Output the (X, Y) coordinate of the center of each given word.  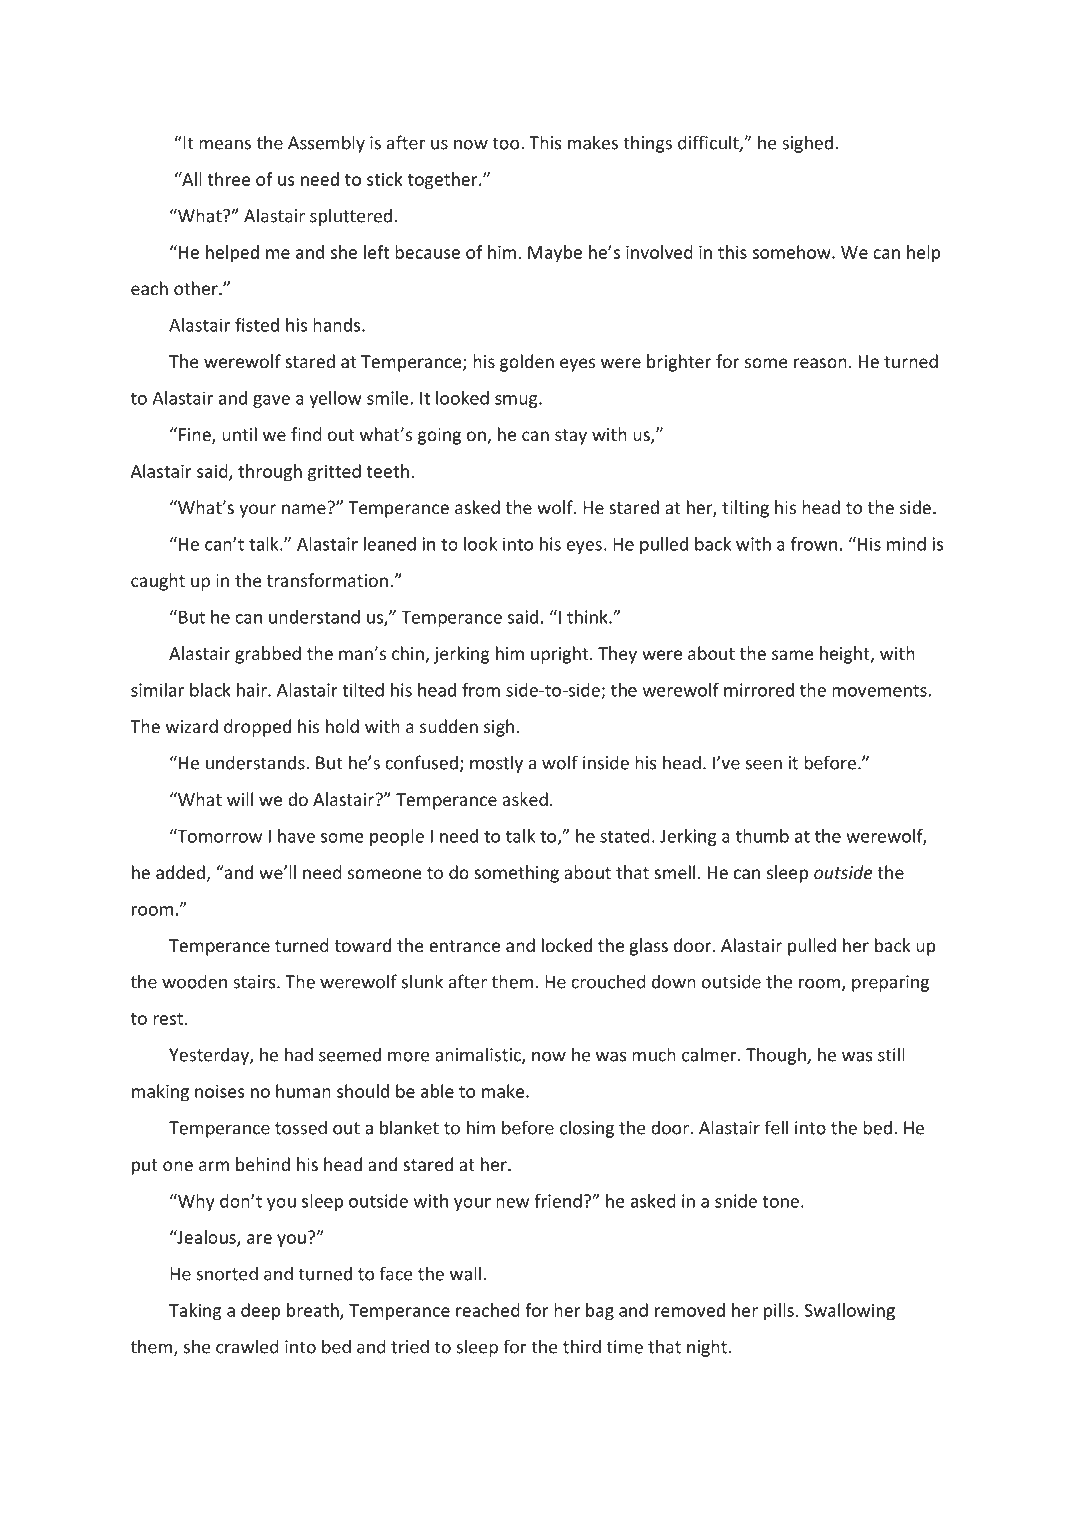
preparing (890, 983)
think (588, 617)
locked (567, 945)
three (229, 179)
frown (814, 544)
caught (158, 582)
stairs (255, 982)
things (647, 144)
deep (261, 1312)
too (507, 143)
